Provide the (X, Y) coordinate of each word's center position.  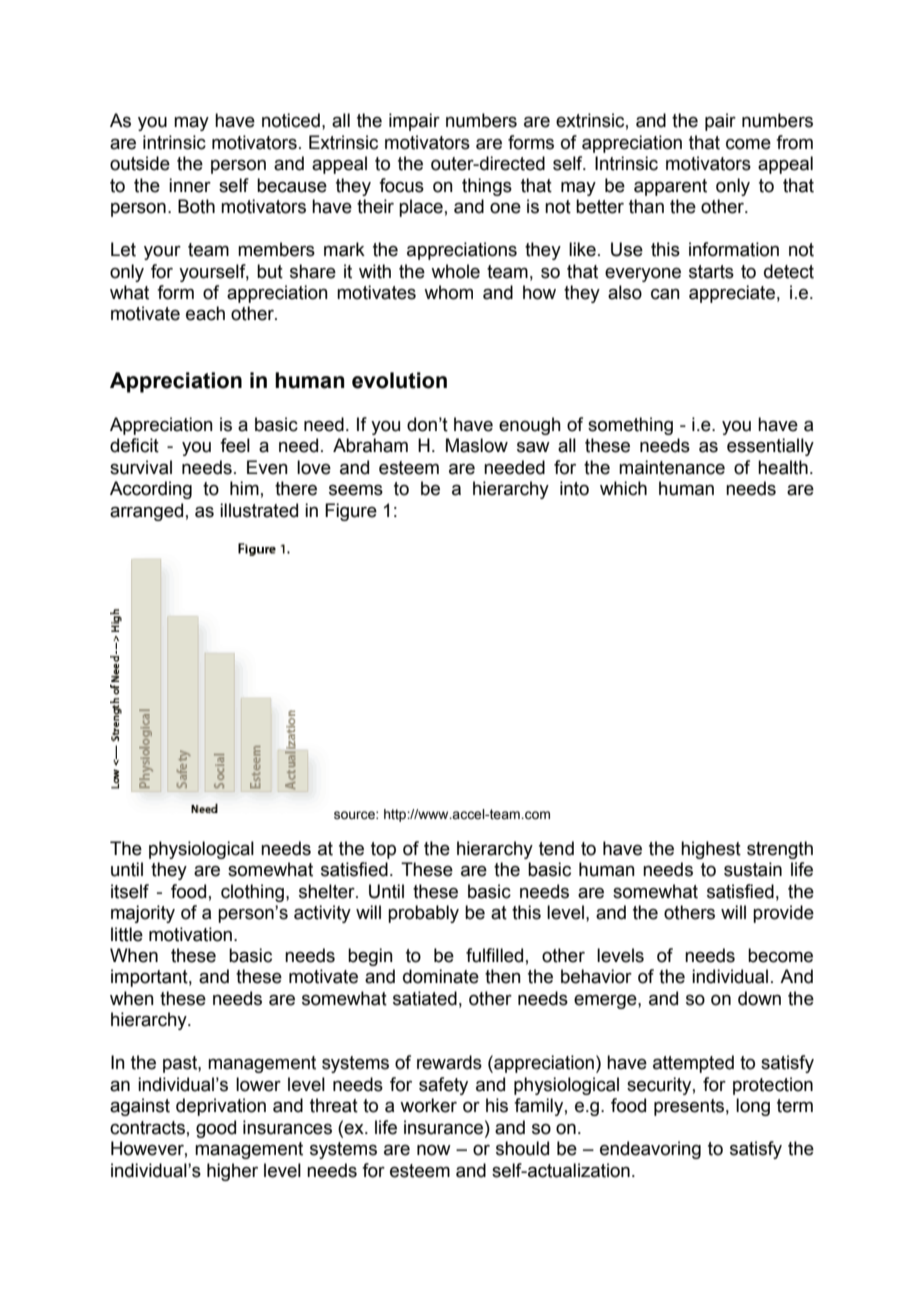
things (487, 187)
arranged (146, 512)
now (434, 1150)
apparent (670, 187)
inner (190, 185)
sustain (753, 869)
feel (235, 445)
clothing (252, 893)
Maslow (477, 445)
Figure (351, 512)
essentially (770, 447)
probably (423, 914)
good (216, 1129)
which (623, 488)
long (753, 1107)
